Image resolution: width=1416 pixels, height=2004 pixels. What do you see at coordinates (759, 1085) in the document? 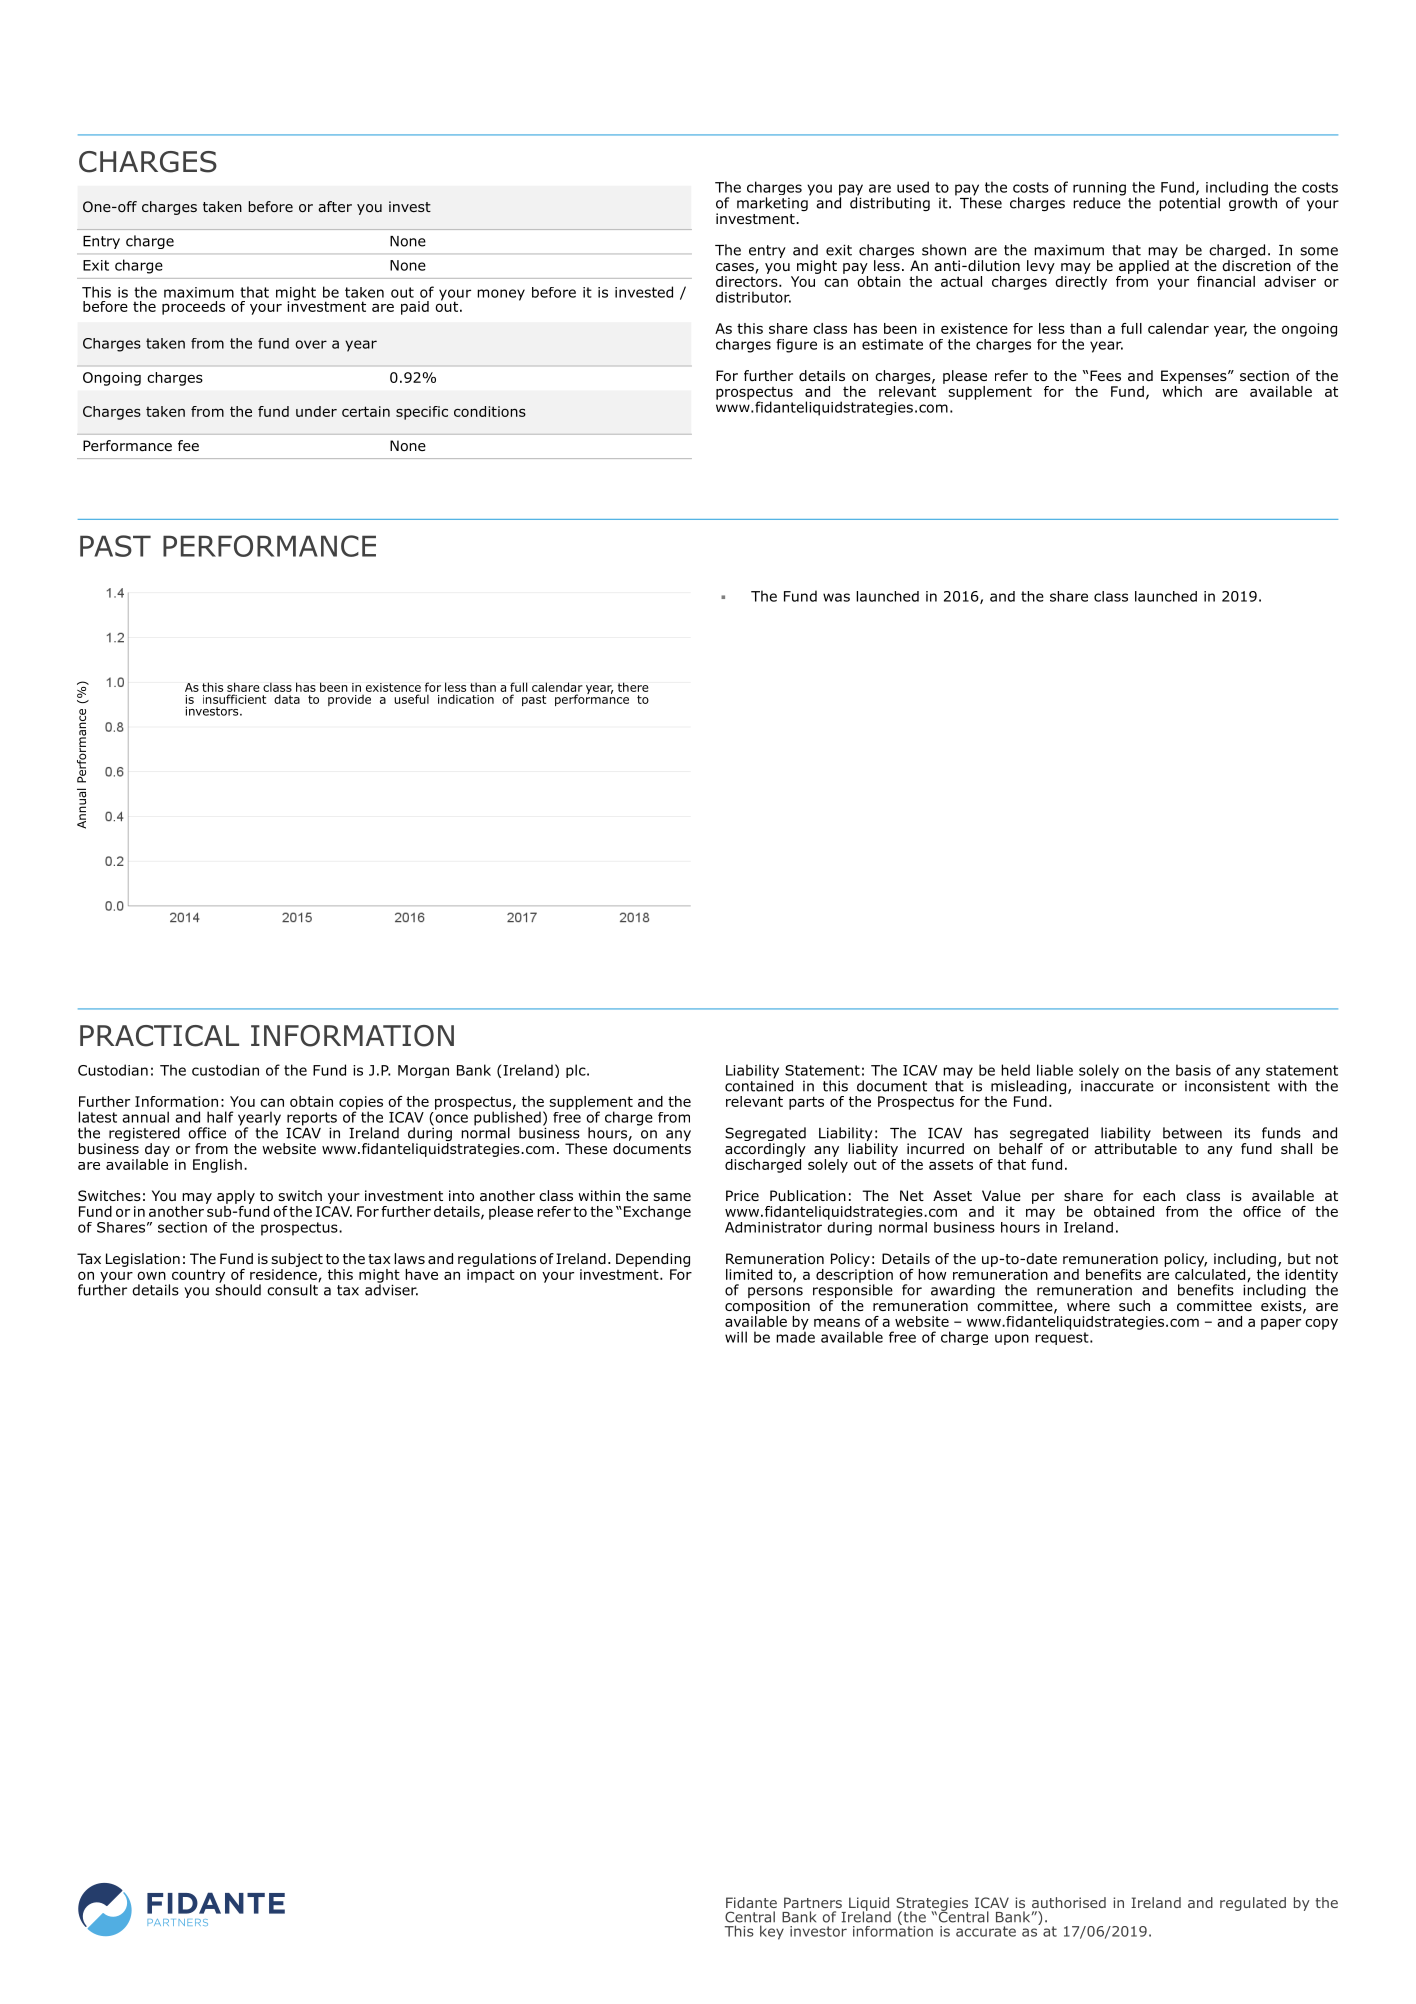
I see `contained` at bounding box center [759, 1085].
